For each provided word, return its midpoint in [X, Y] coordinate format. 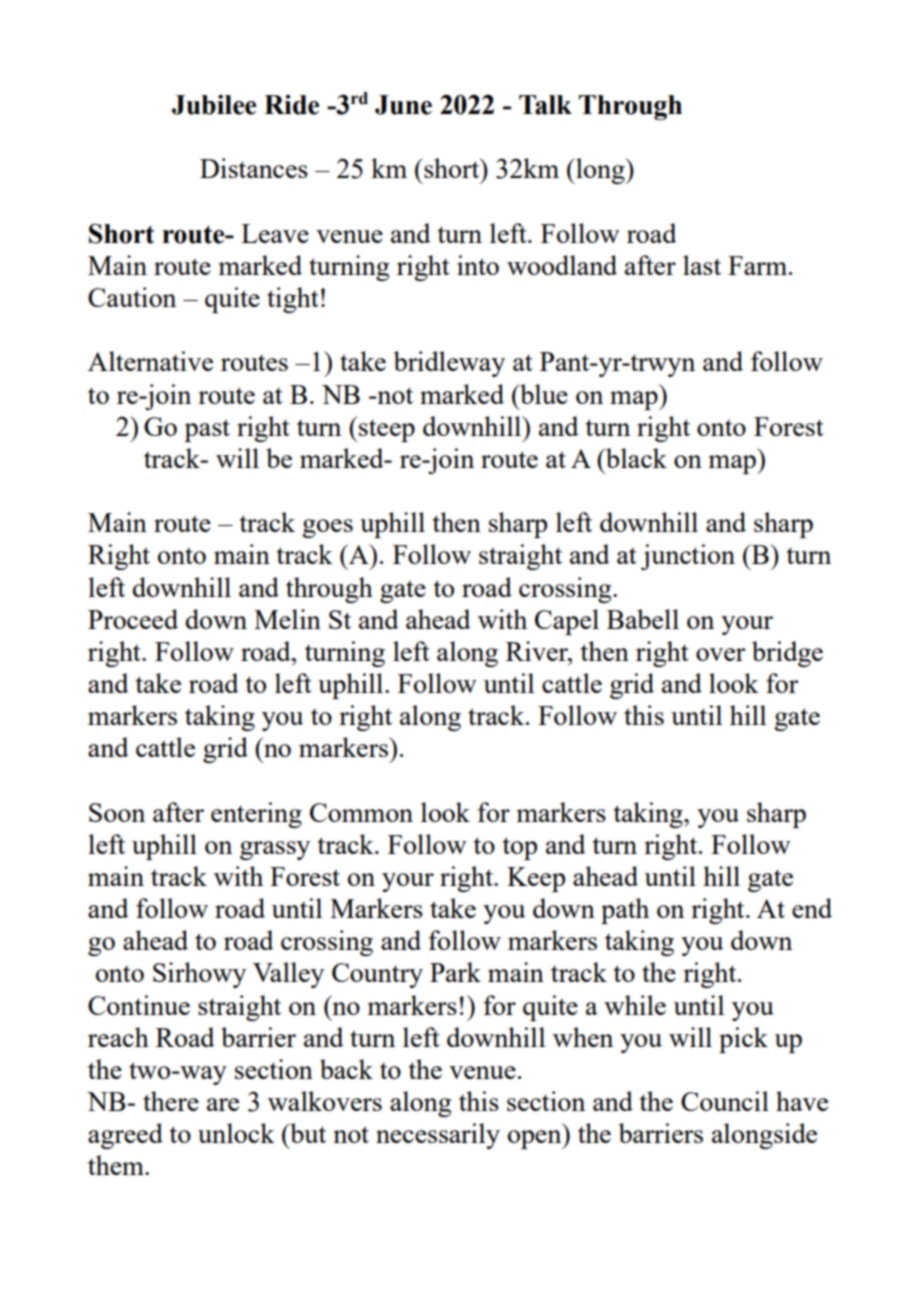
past [207, 430]
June [403, 105]
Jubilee [214, 105]
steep [386, 430]
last [702, 265]
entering [256, 815]
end [812, 908]
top [520, 848]
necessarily [438, 1136]
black [635, 458]
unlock [236, 1133]
